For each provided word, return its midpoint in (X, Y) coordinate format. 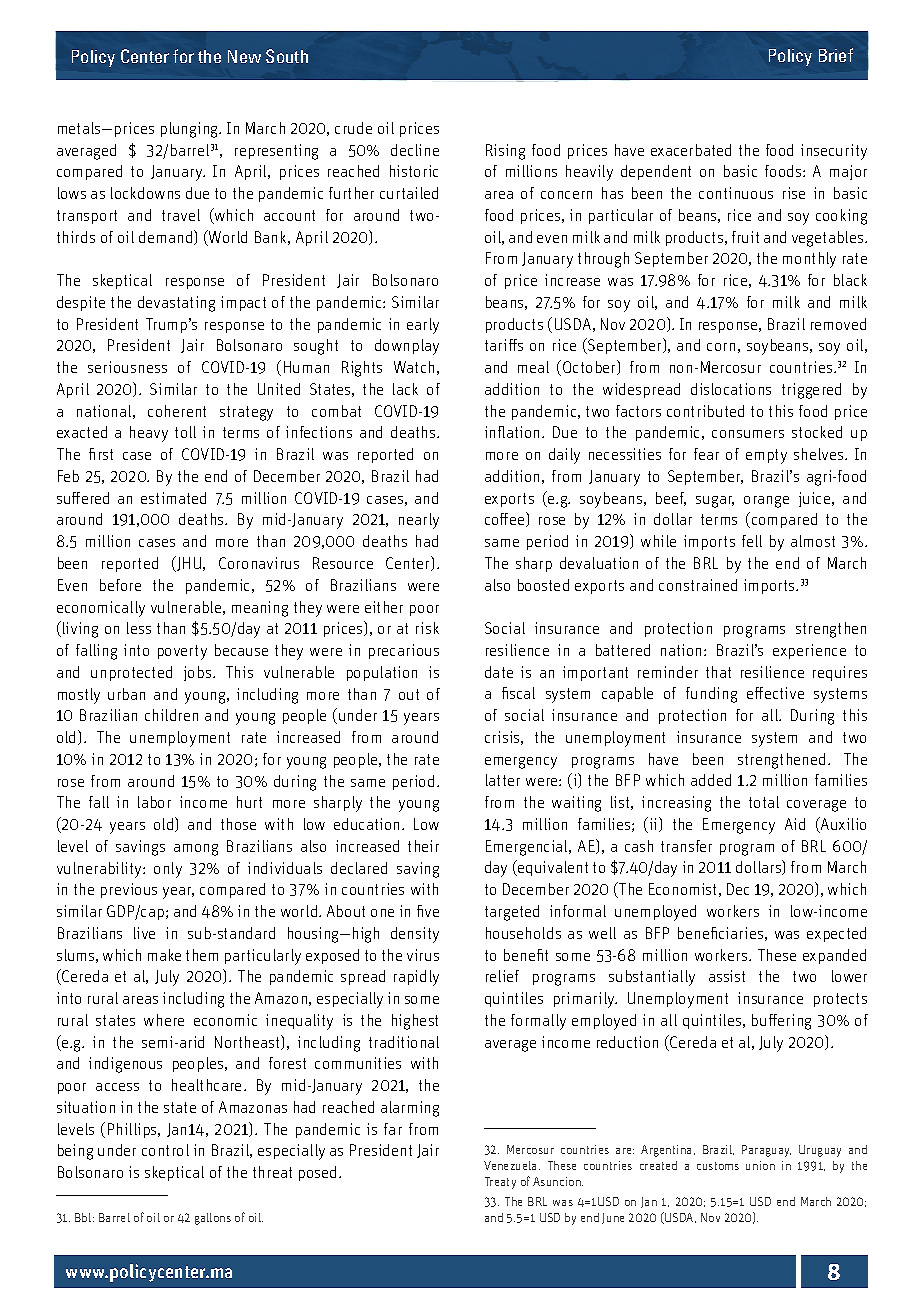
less (139, 628)
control (165, 1150)
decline (415, 150)
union (760, 1165)
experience (809, 651)
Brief (836, 55)
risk (427, 628)
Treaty (500, 1183)
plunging (191, 130)
